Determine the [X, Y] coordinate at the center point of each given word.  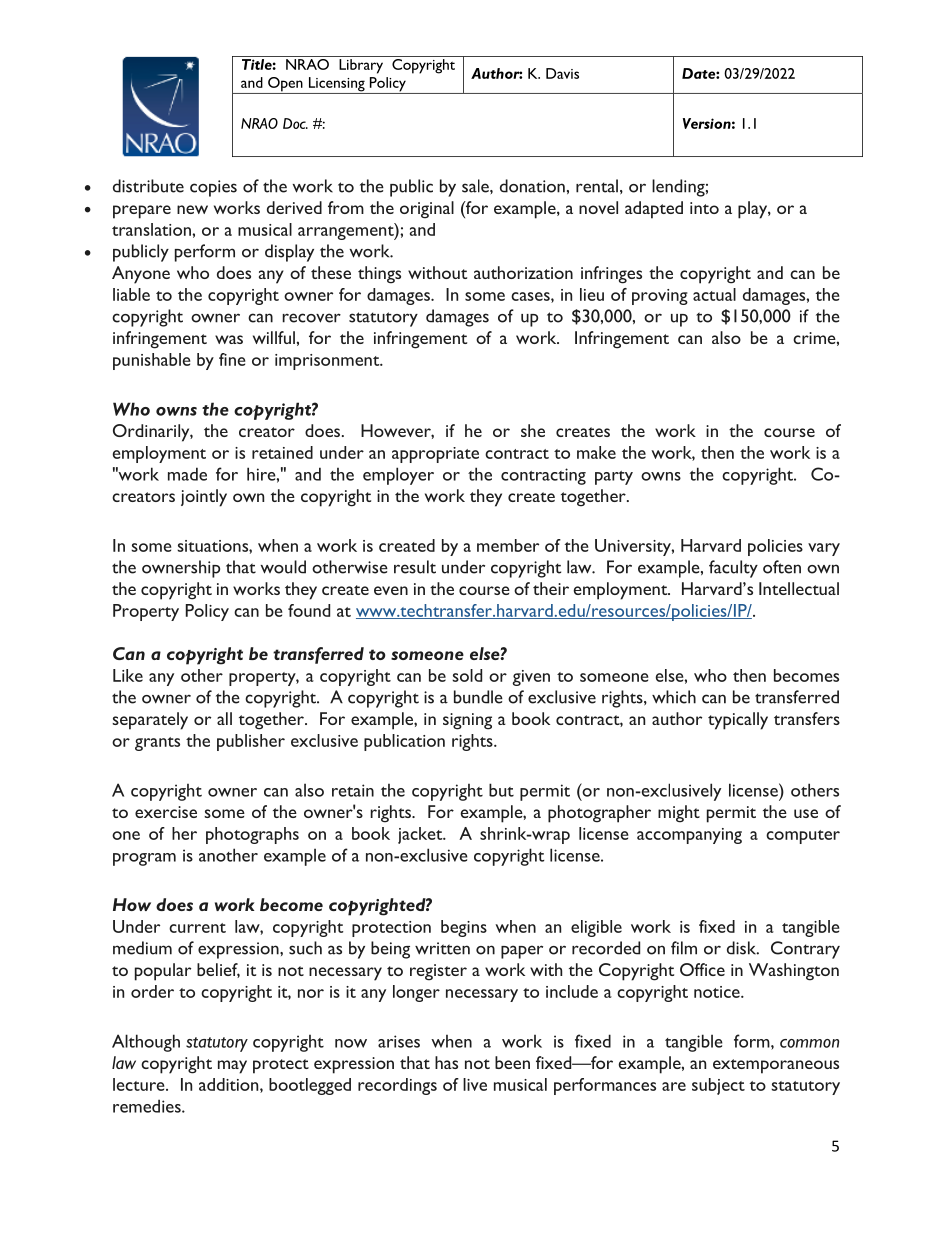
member [508, 545]
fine [232, 359]
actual [714, 294]
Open [285, 85]
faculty [733, 569]
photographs [252, 835]
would [283, 567]
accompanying [689, 836]
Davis [562, 73]
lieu [592, 294]
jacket [421, 835]
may [232, 1067]
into [704, 208]
